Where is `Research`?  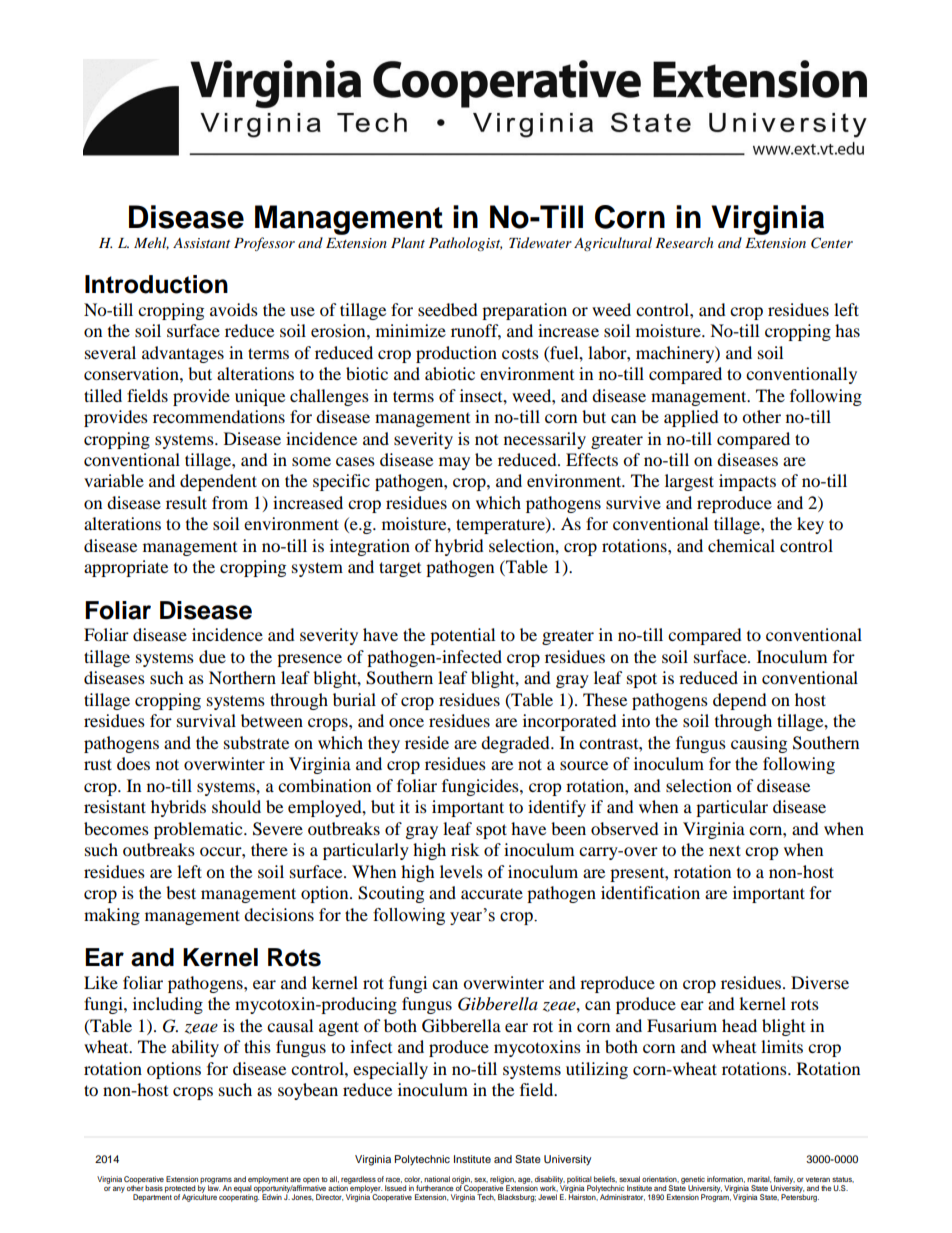 Research is located at coordinates (684, 242).
